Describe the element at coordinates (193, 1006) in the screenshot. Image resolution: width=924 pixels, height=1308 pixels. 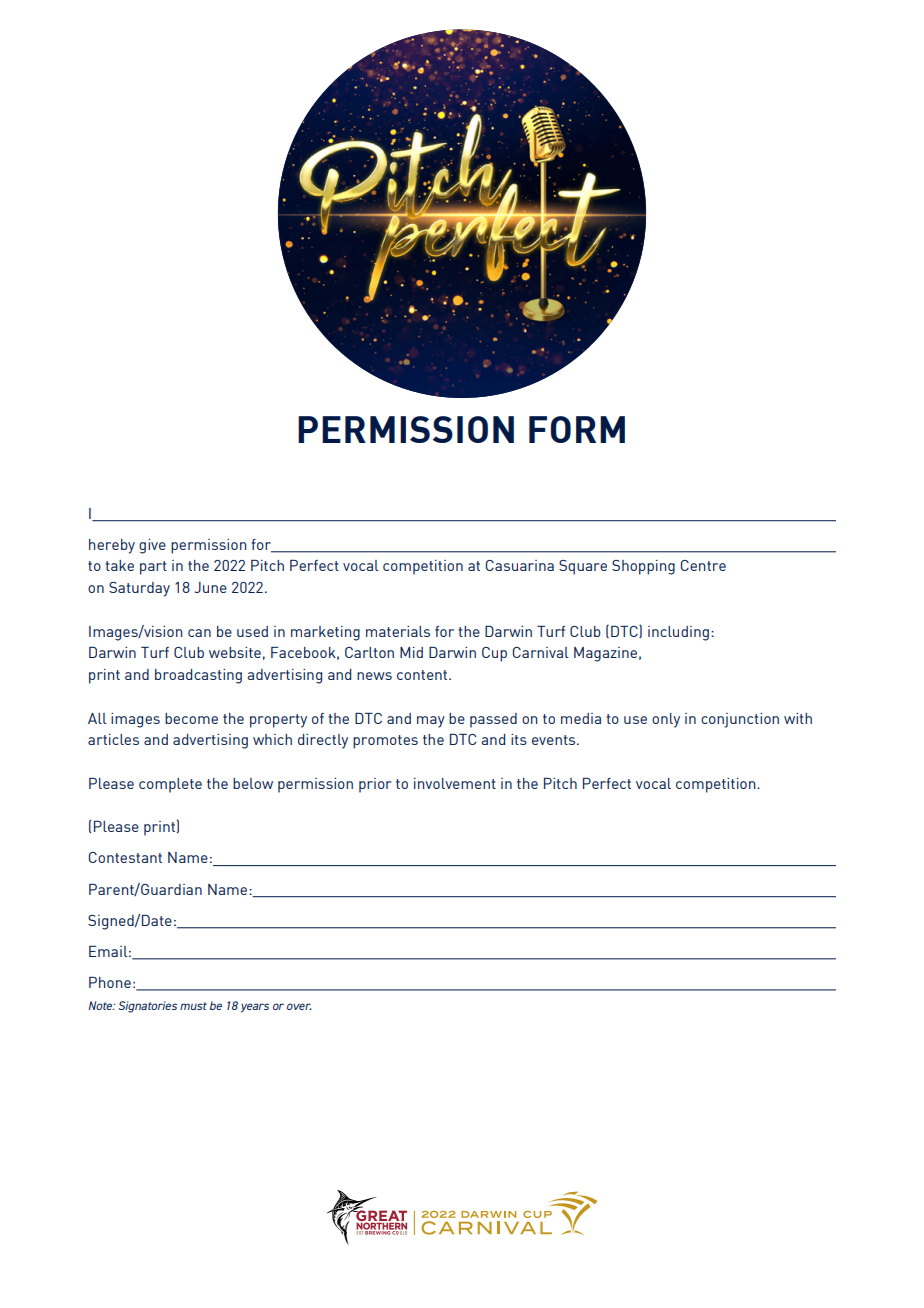
I see `must` at that location.
